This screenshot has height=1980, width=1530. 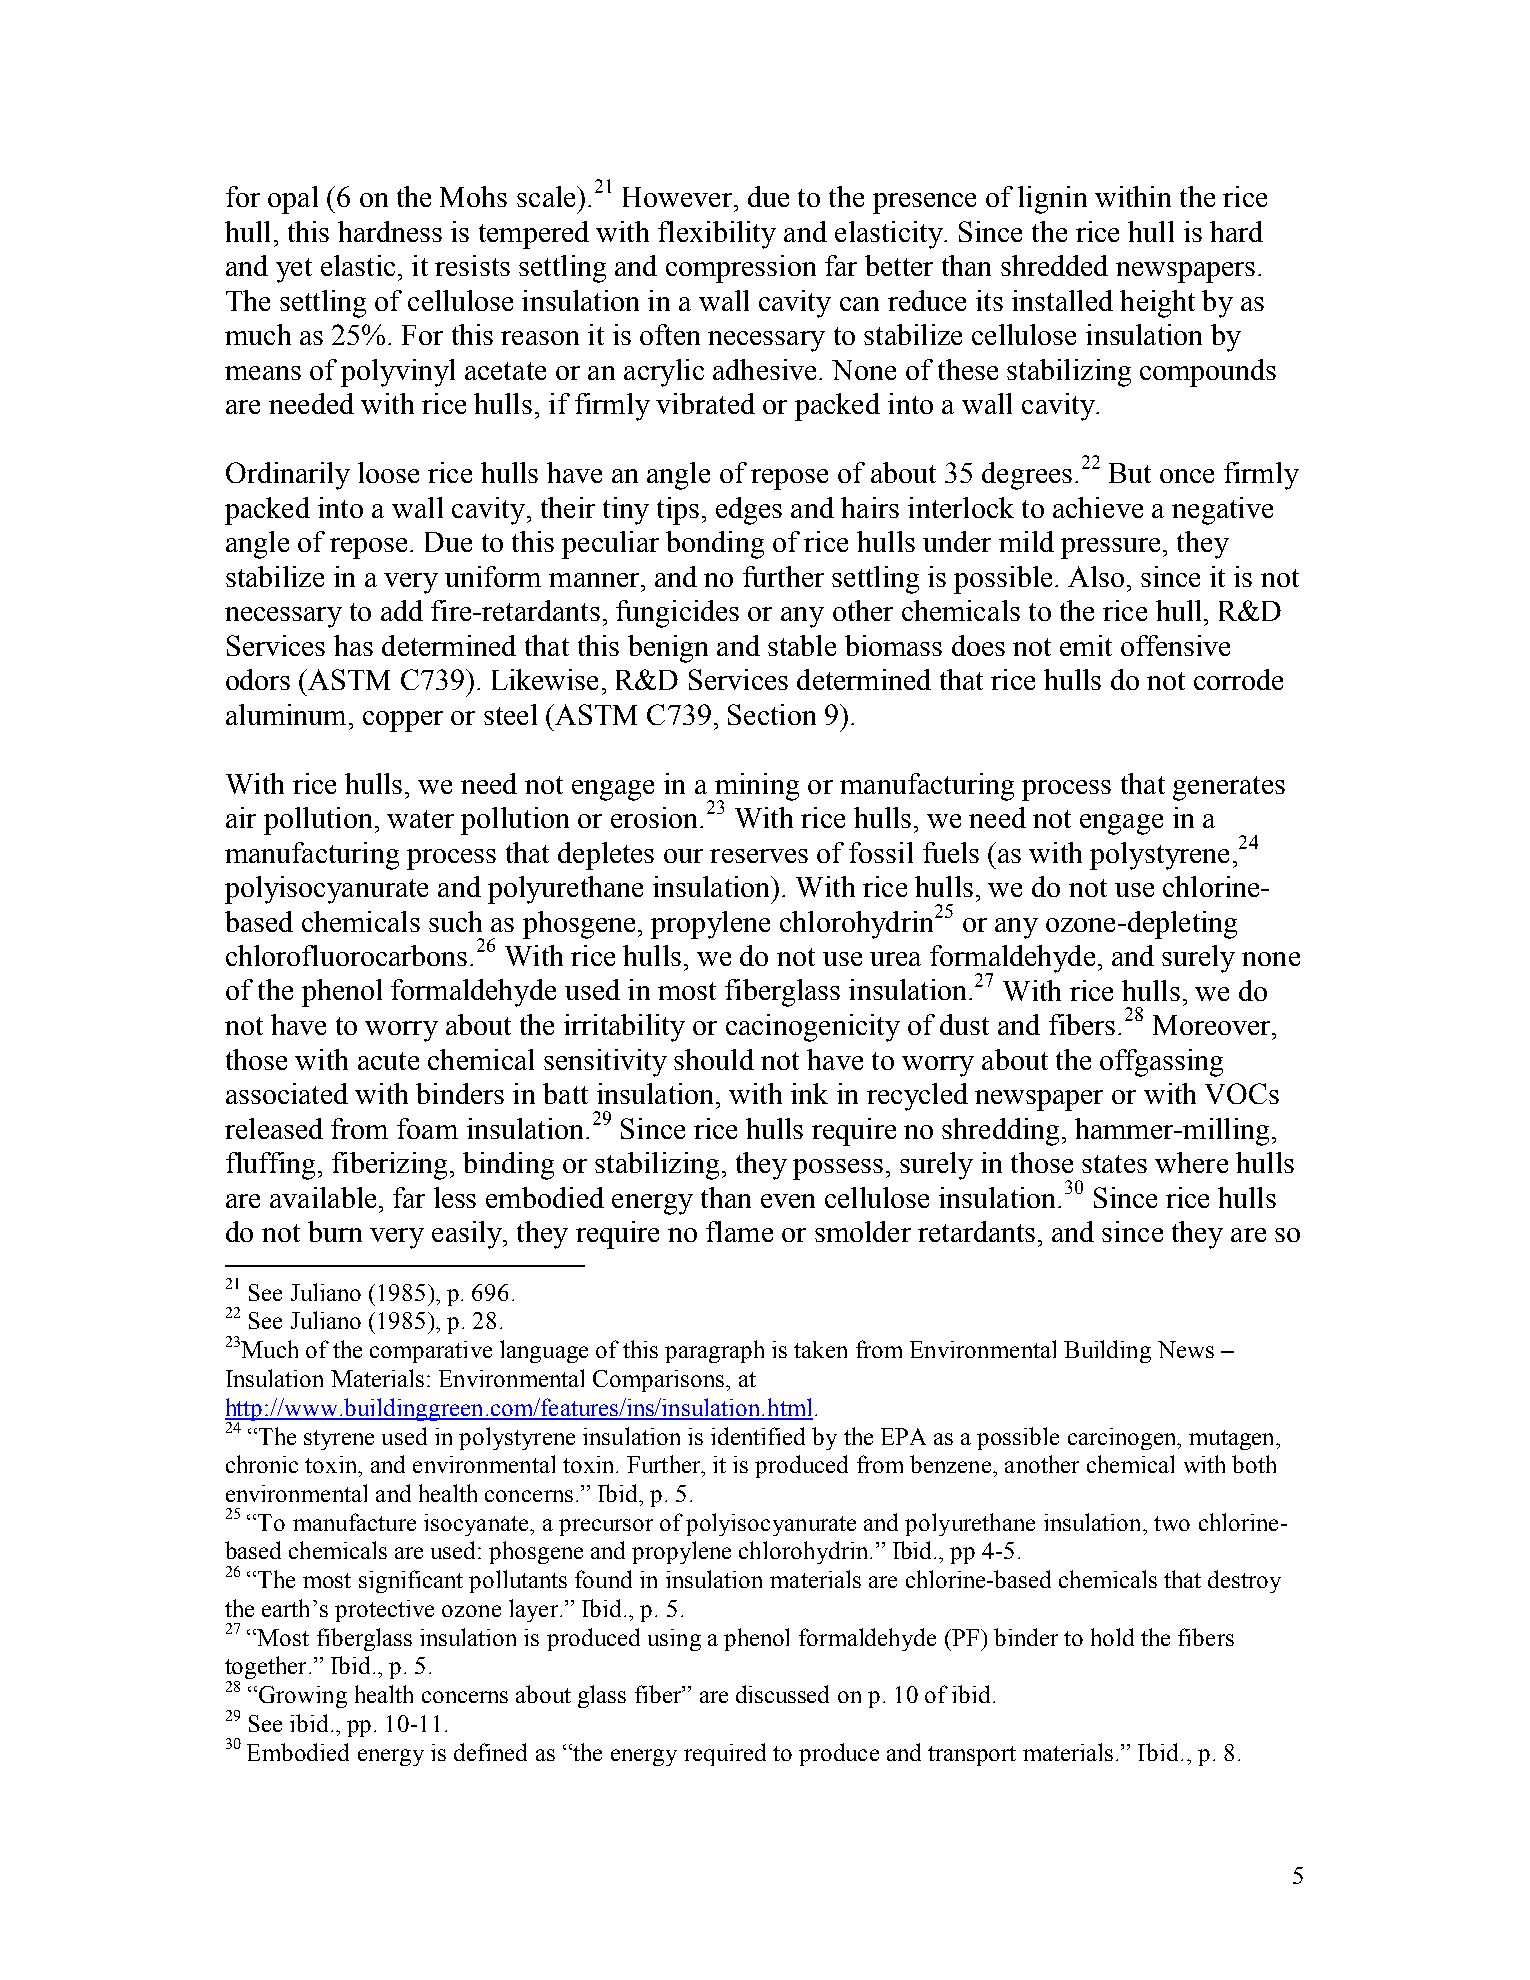 I want to click on yet, so click(x=294, y=270).
